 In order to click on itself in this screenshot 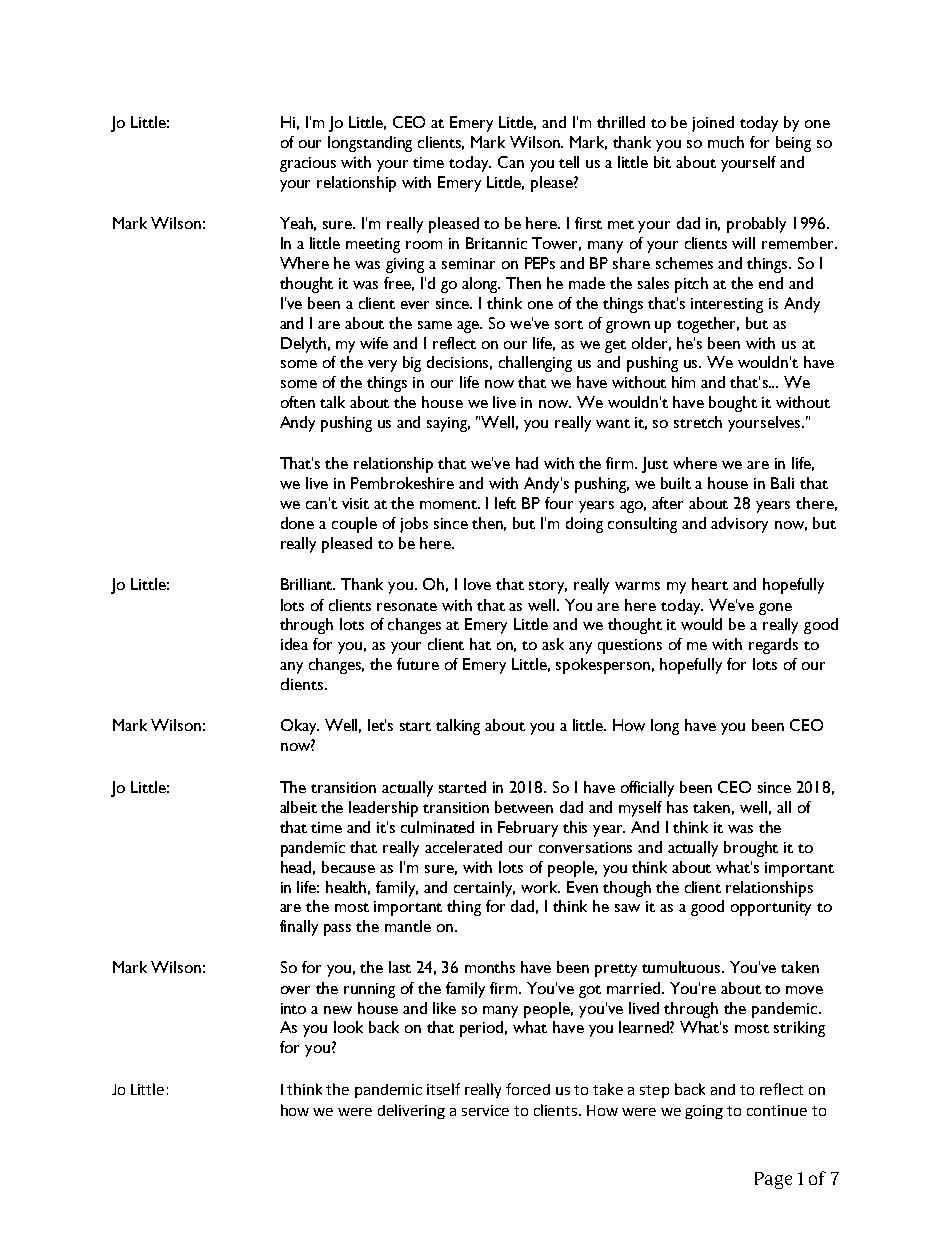, I will do `click(443, 1089)`.
